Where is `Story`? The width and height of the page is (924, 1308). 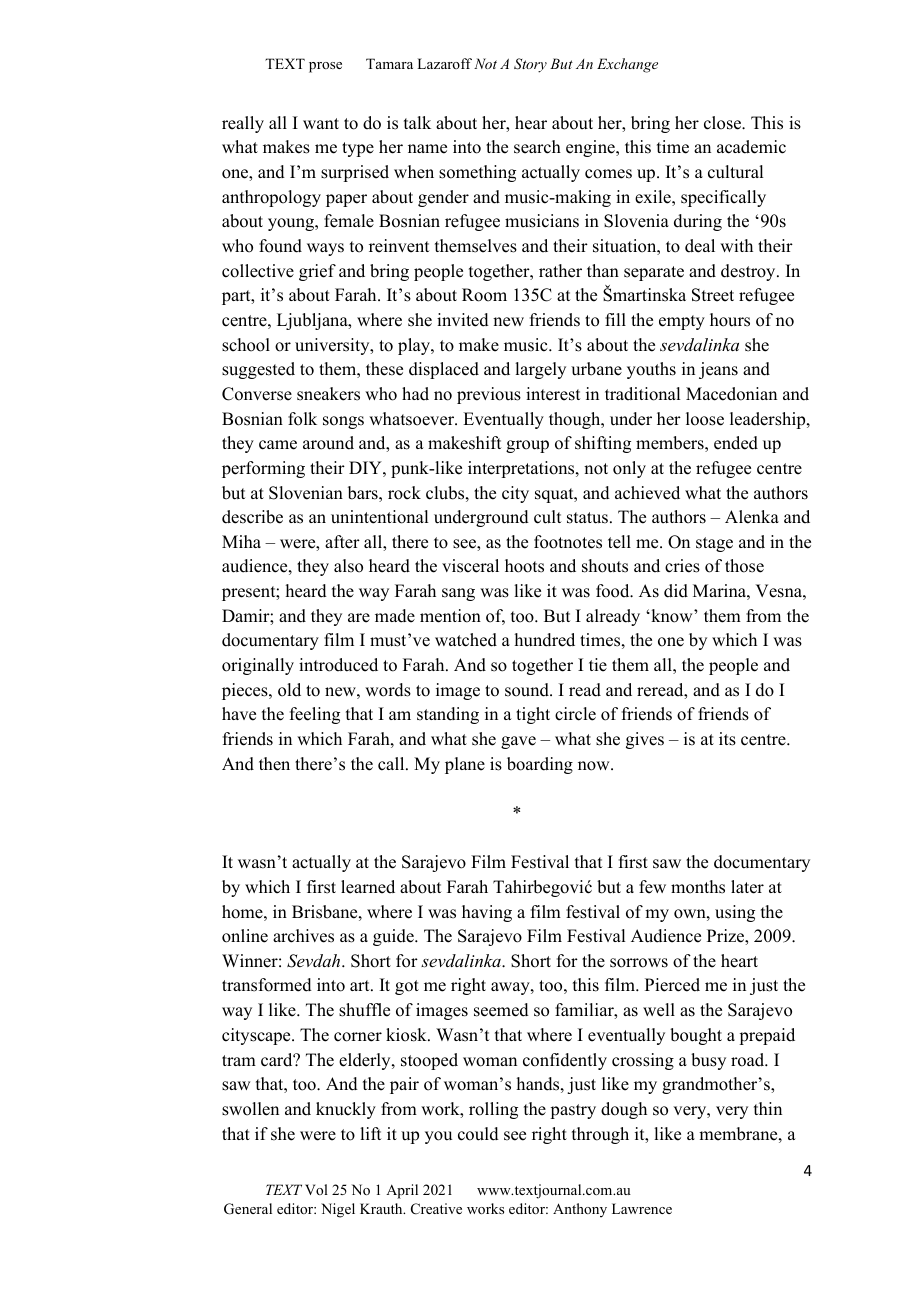
Story is located at coordinates (530, 65).
